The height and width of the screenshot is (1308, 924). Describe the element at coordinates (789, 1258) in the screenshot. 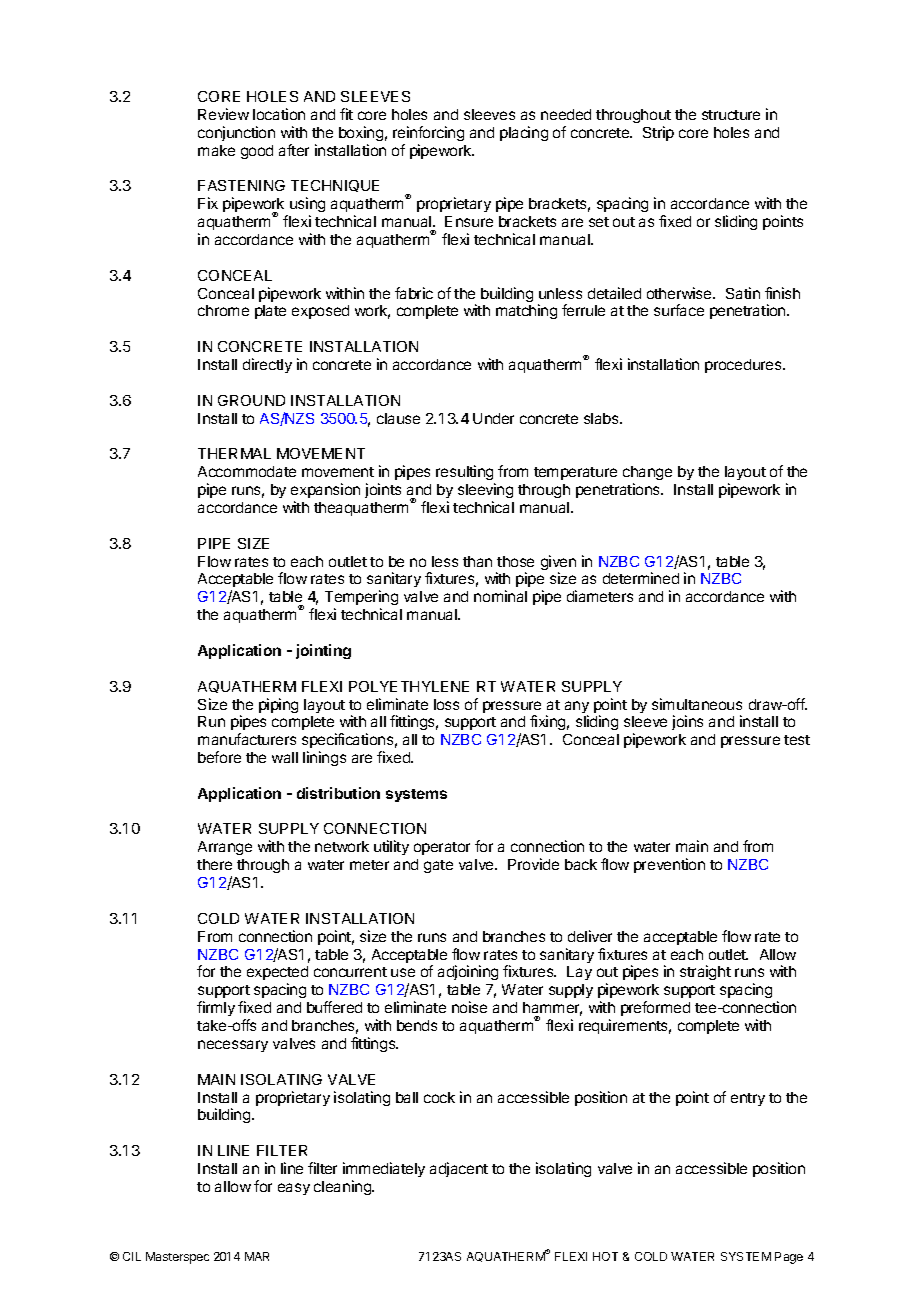

I see `Page` at that location.
